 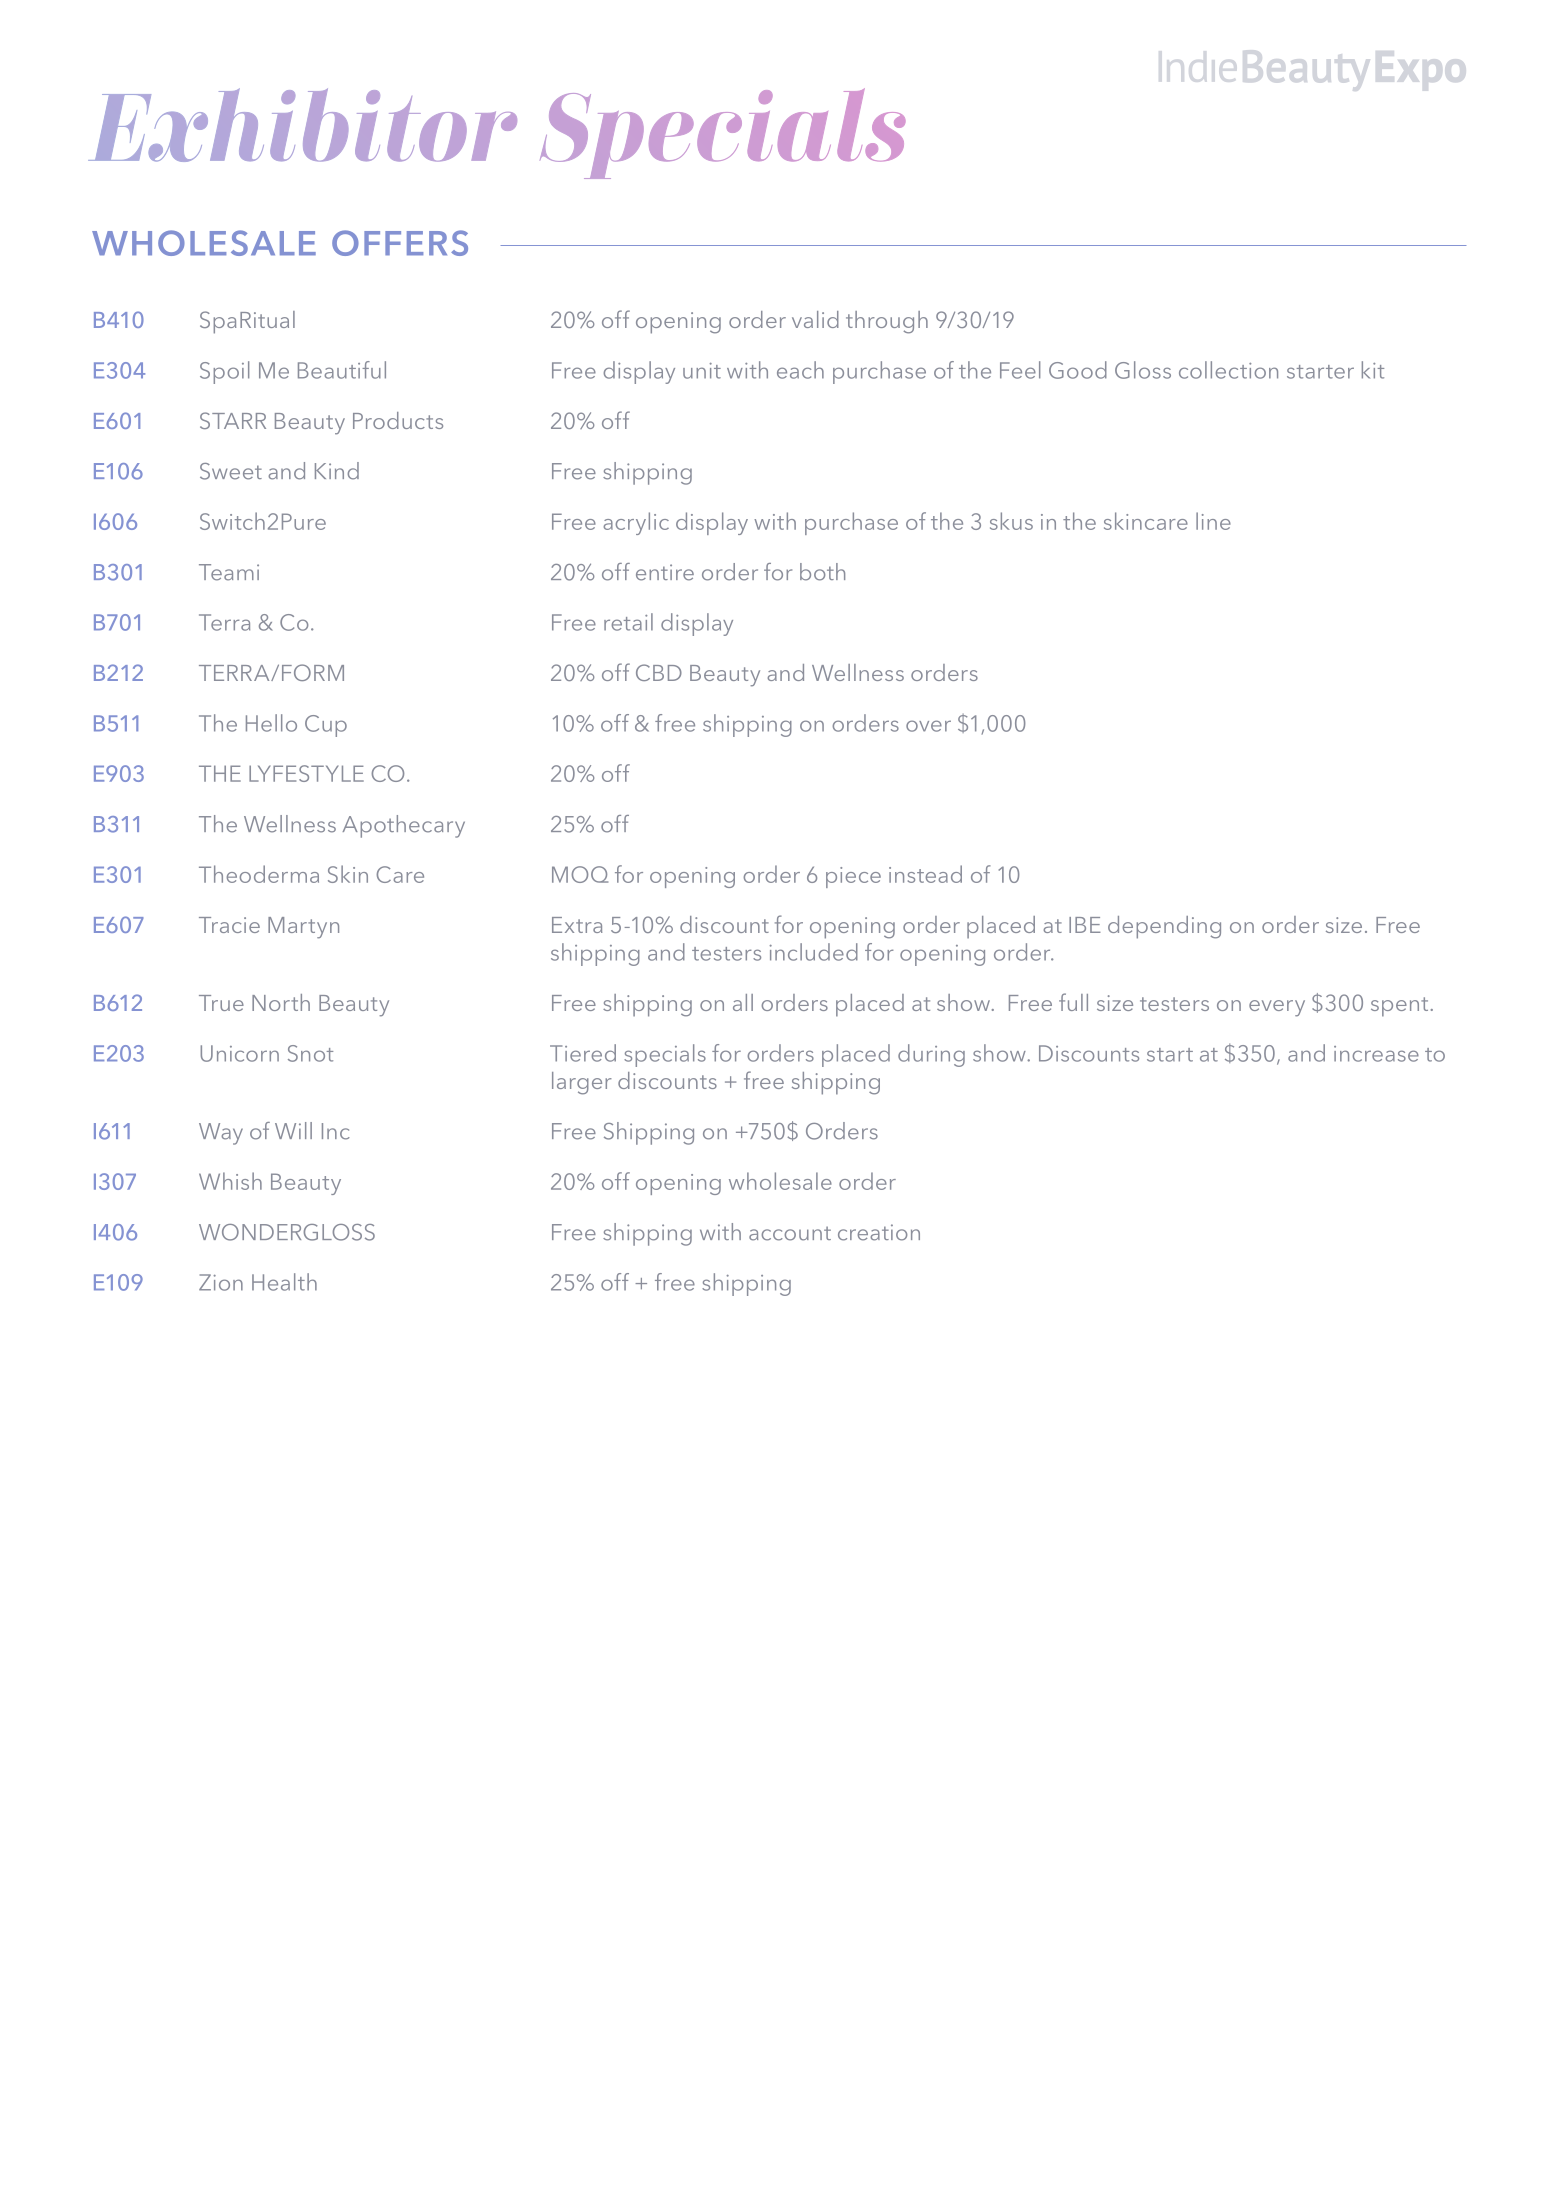 What do you see at coordinates (1164, 927) in the screenshot?
I see `depending` at bounding box center [1164, 927].
